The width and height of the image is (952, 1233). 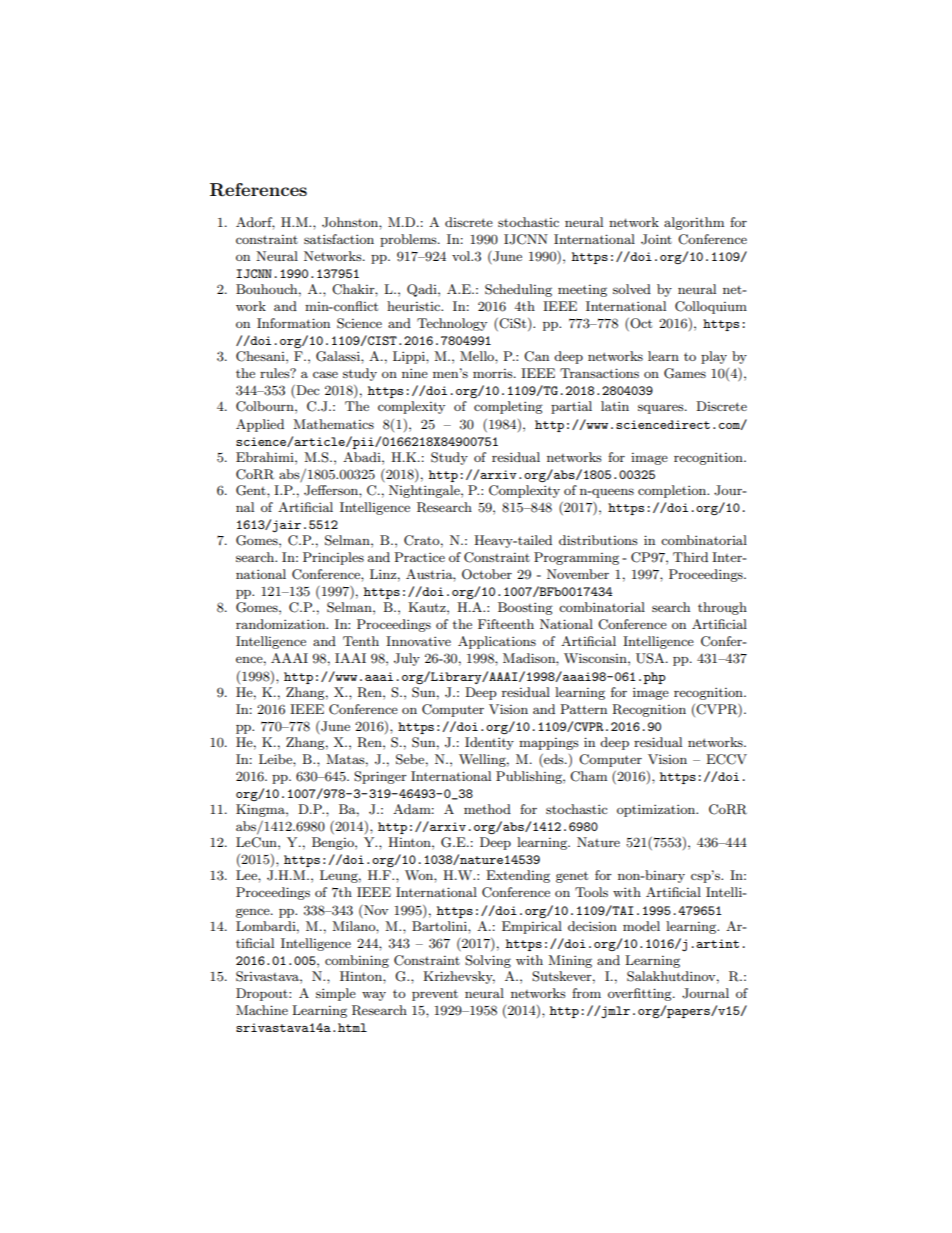 What do you see at coordinates (518, 290) in the image?
I see `Scheduling` at bounding box center [518, 290].
